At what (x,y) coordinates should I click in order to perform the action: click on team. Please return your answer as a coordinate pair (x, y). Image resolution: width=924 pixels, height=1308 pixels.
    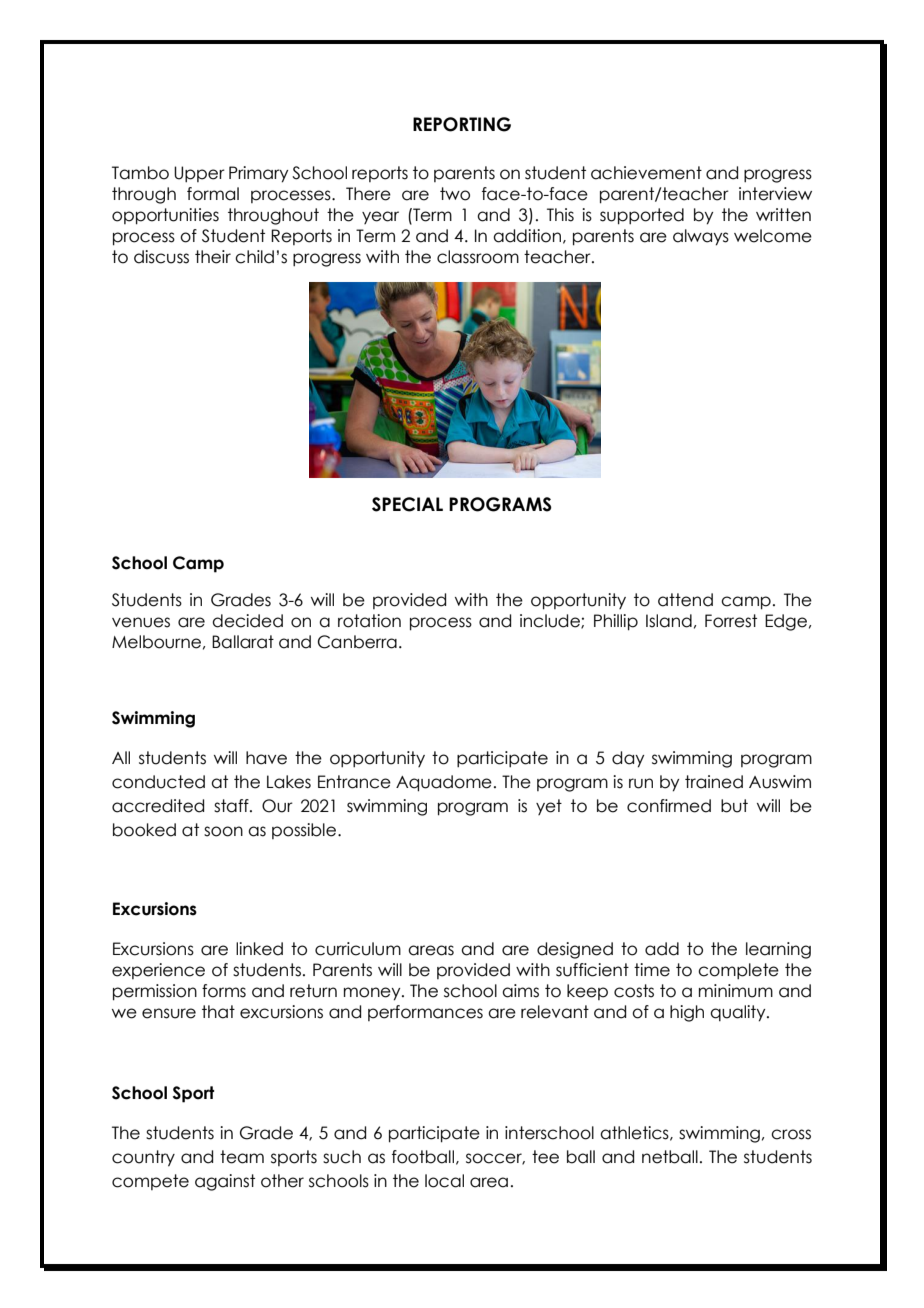
    Looking at the image, I should click on (242, 1157).
